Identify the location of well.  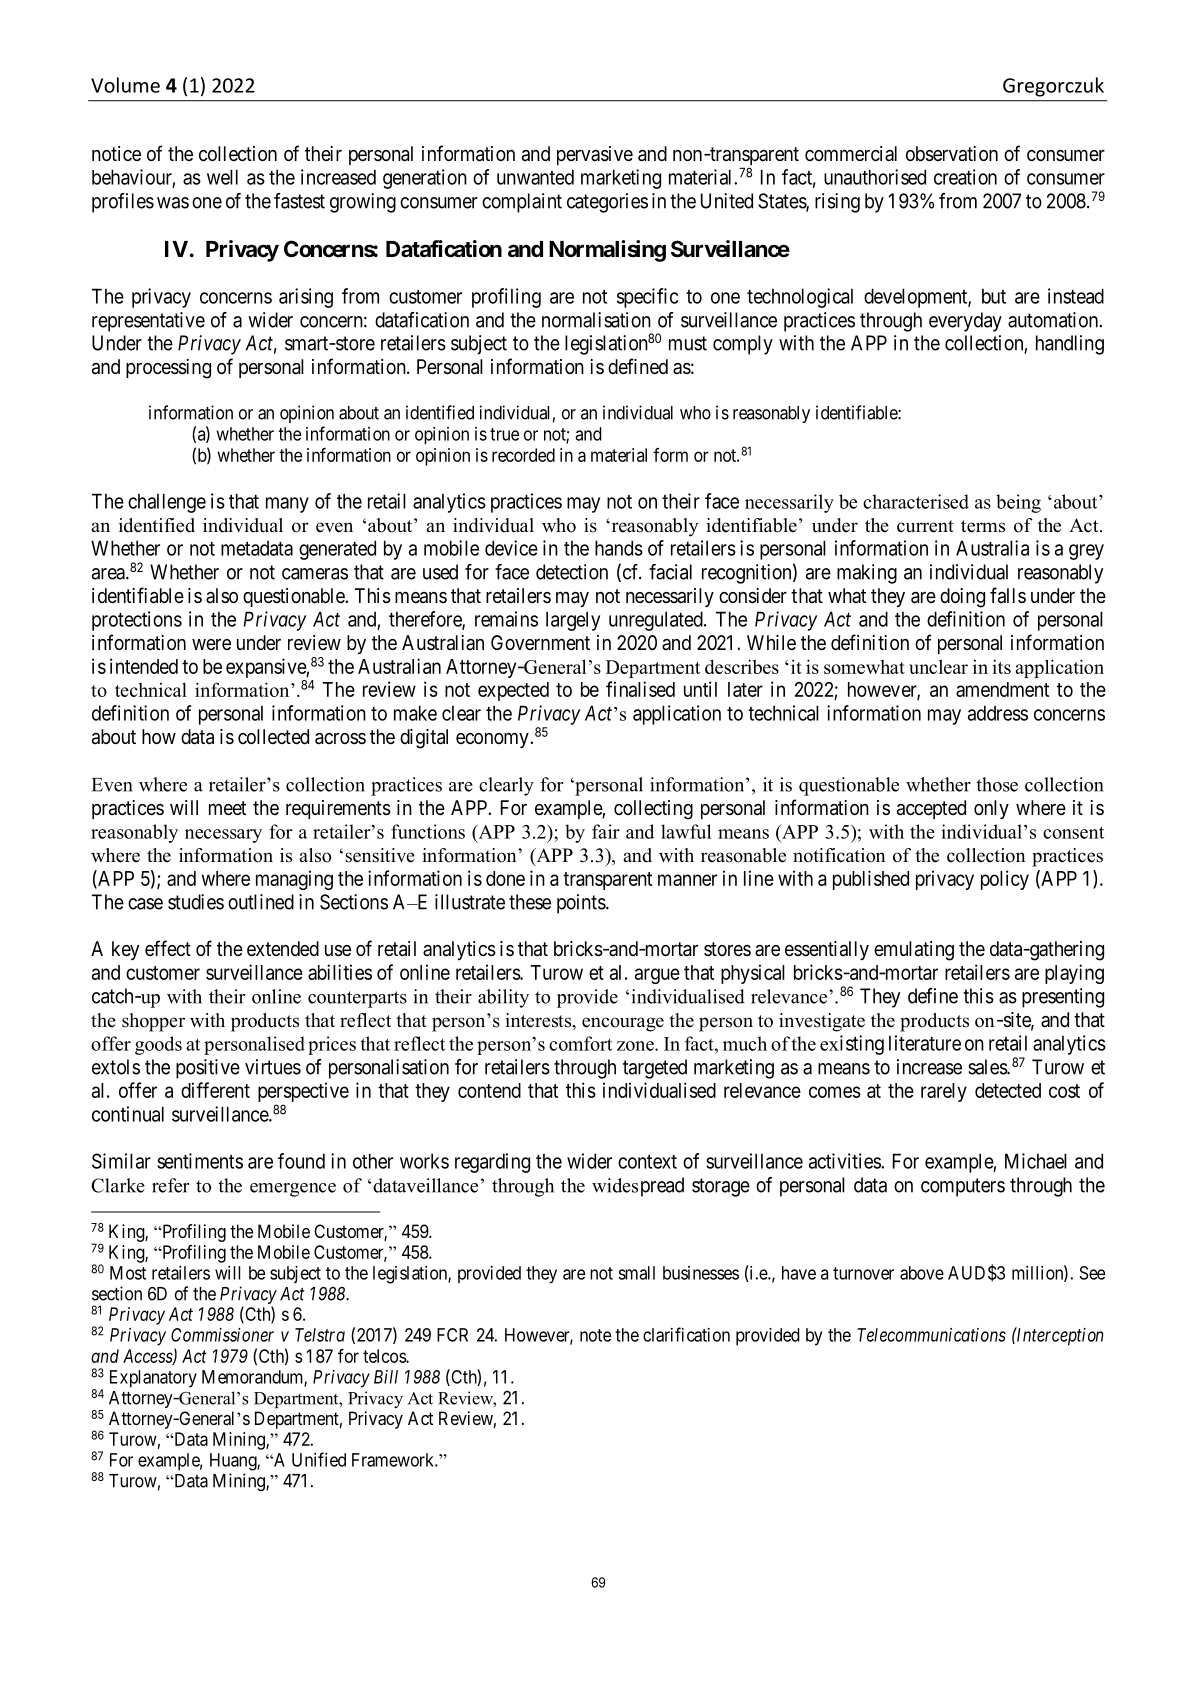
(222, 177).
